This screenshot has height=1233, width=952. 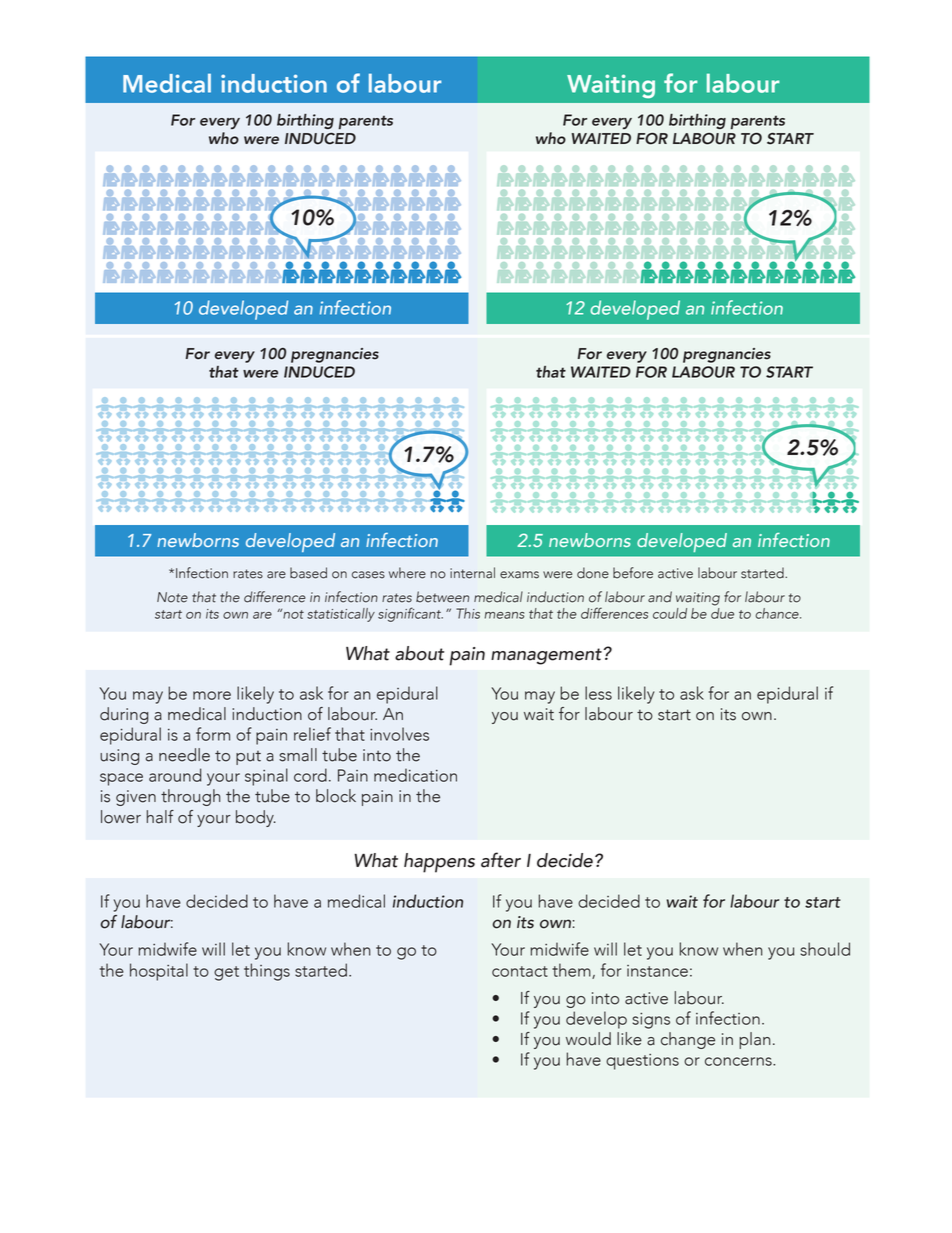 What do you see at coordinates (442, 597) in the screenshot?
I see `between` at bounding box center [442, 597].
